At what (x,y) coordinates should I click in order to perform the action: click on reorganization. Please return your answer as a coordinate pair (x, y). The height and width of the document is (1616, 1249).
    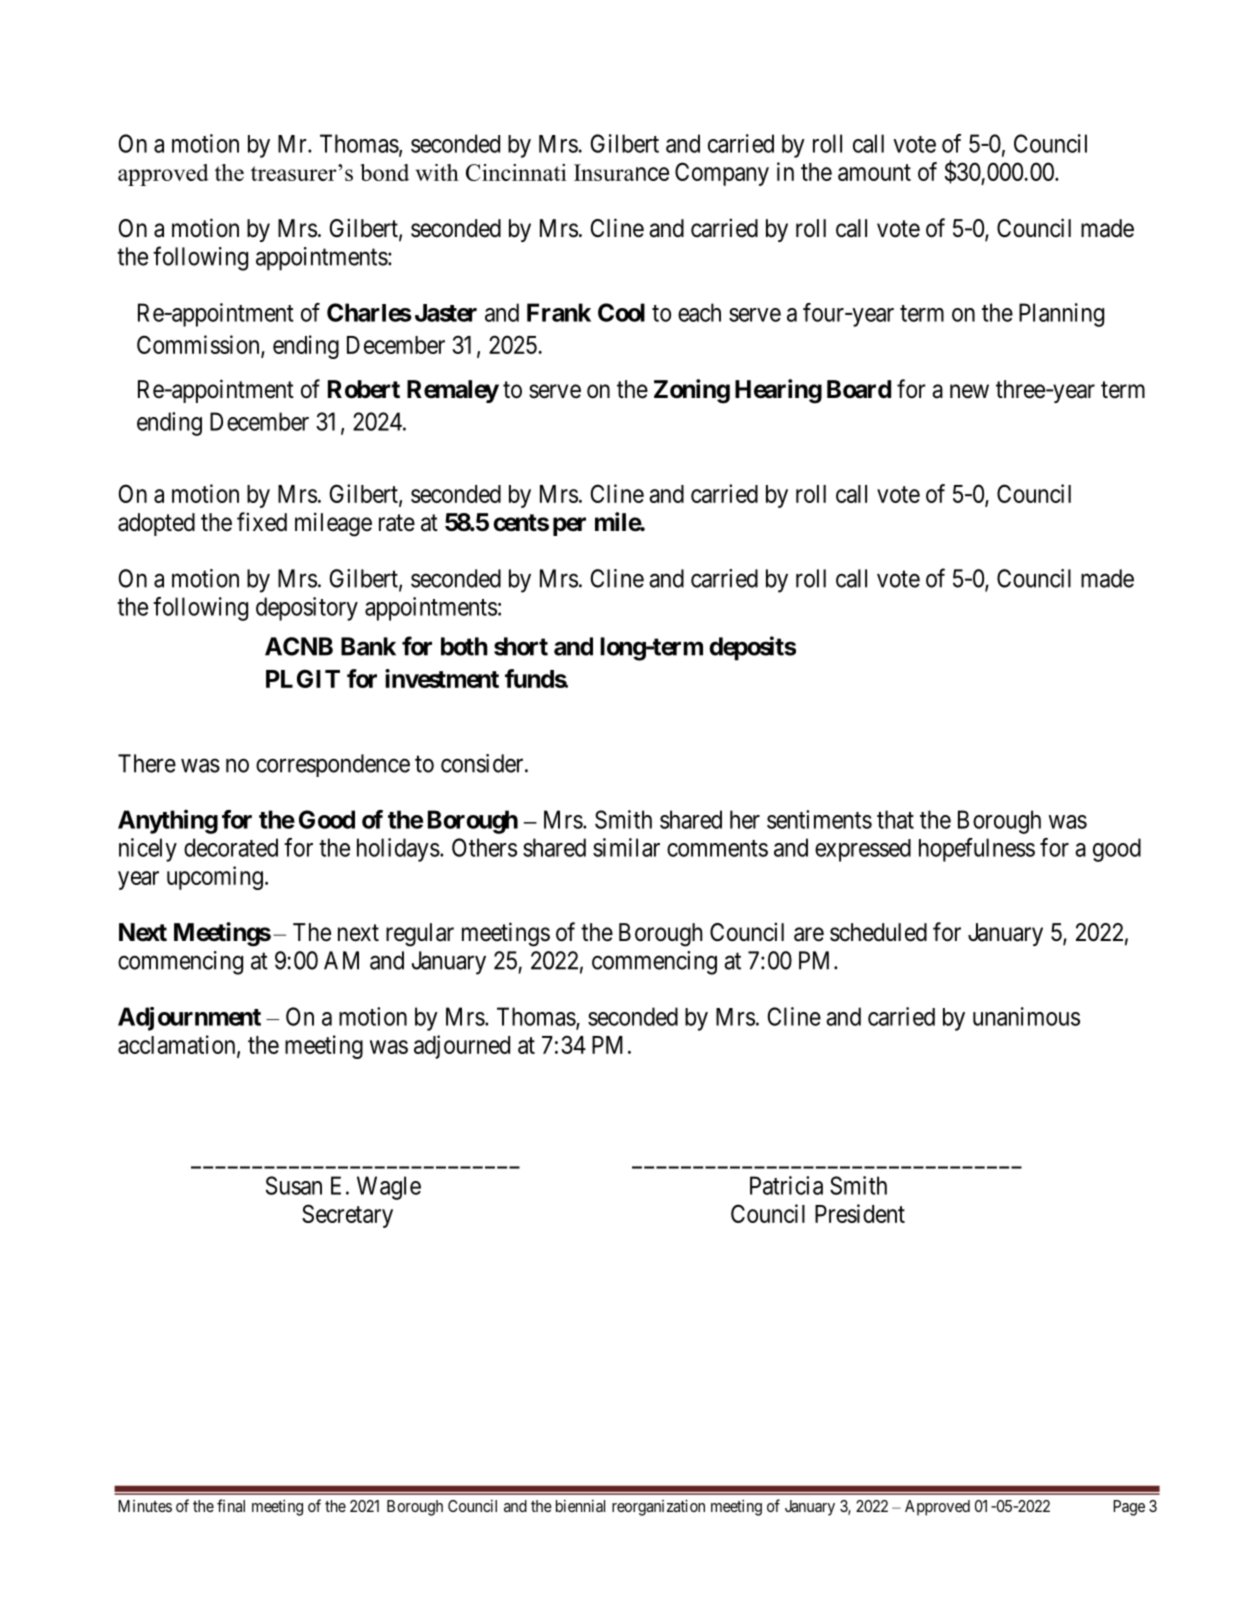
    Looking at the image, I should click on (658, 1507).
